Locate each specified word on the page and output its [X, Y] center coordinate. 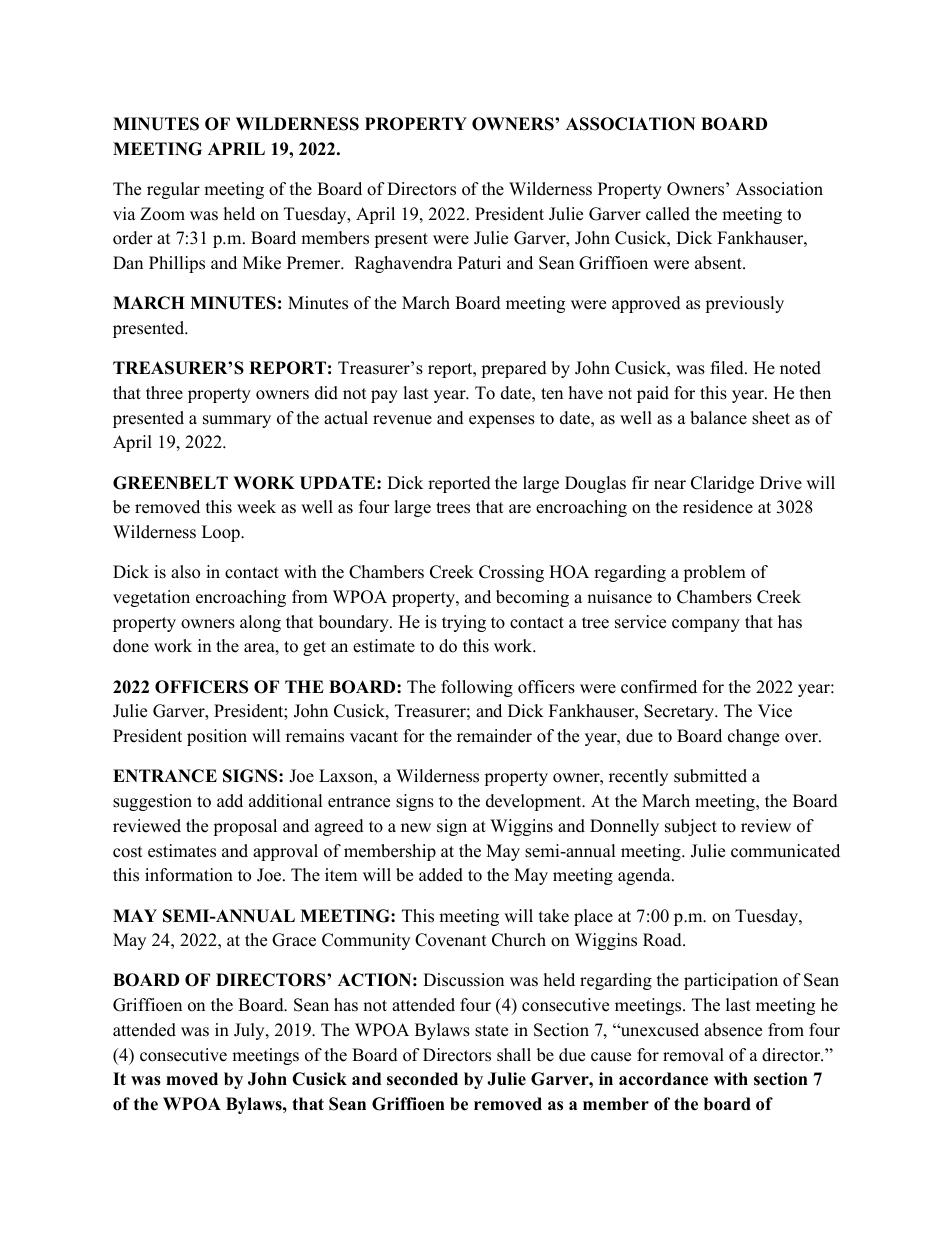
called [668, 214]
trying [464, 623]
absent [719, 263]
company [706, 625]
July [250, 1031]
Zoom [162, 214]
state [491, 1031]
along [260, 623]
